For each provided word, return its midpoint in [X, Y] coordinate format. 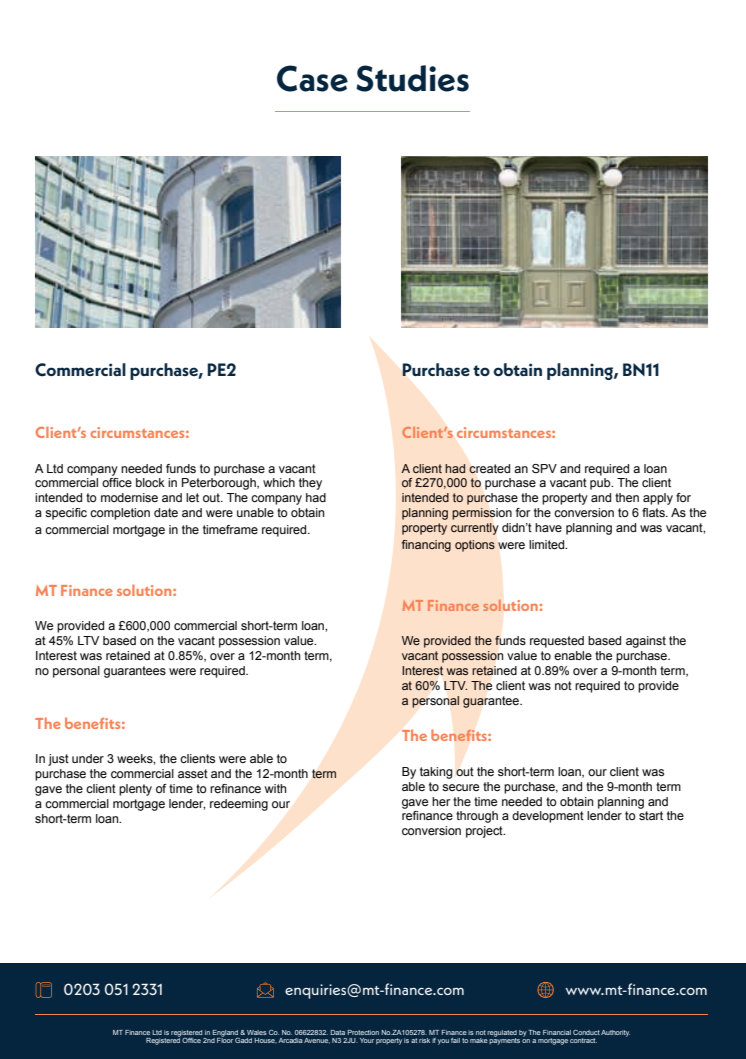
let [192, 497]
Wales [257, 1032]
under [88, 758]
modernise [129, 497]
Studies [412, 78]
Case [312, 78]
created [489, 469]
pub [601, 484]
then [627, 497]
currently [474, 529]
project [485, 832]
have [548, 527]
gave [415, 804]
